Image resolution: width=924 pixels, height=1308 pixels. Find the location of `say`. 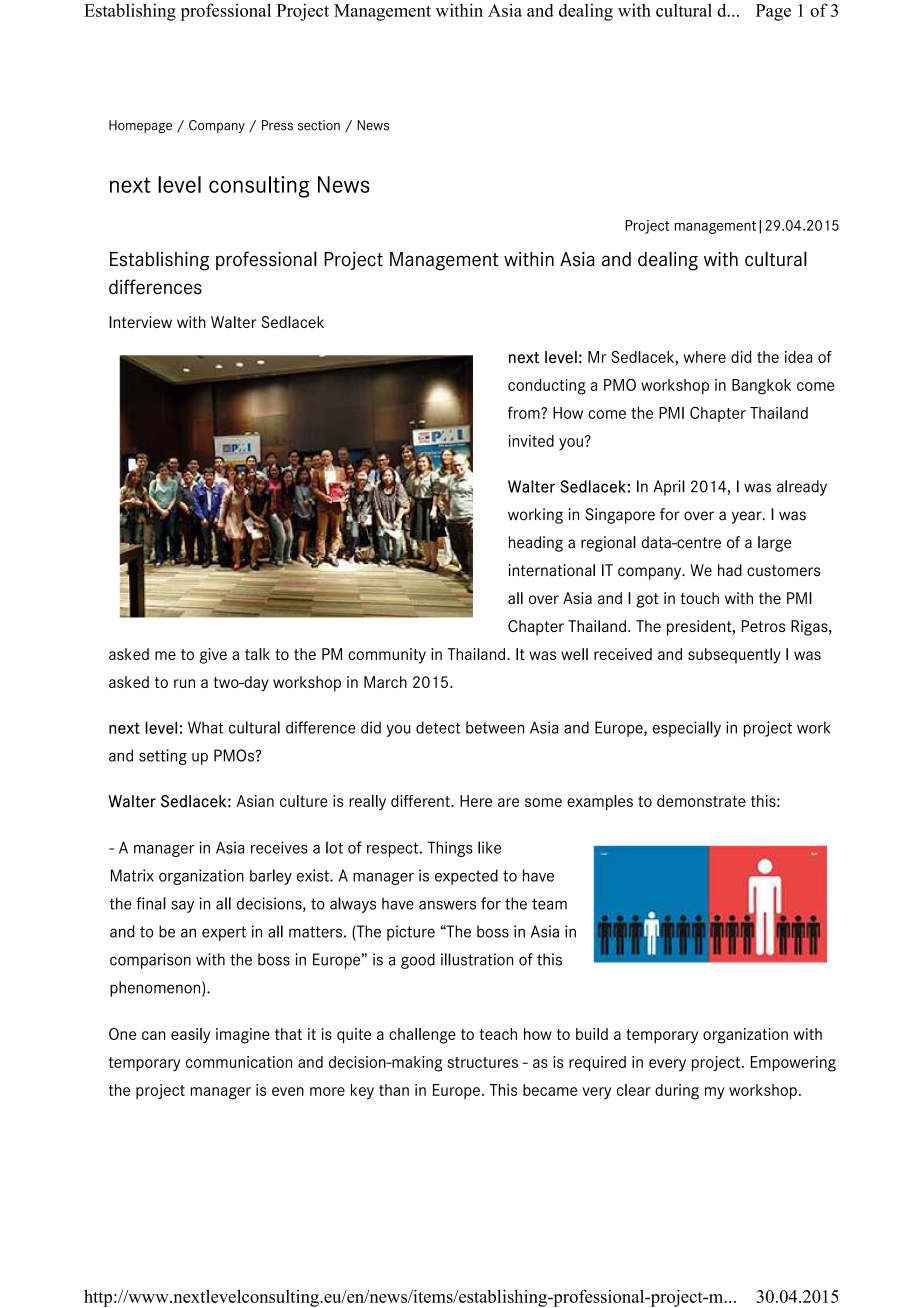

say is located at coordinates (182, 906).
